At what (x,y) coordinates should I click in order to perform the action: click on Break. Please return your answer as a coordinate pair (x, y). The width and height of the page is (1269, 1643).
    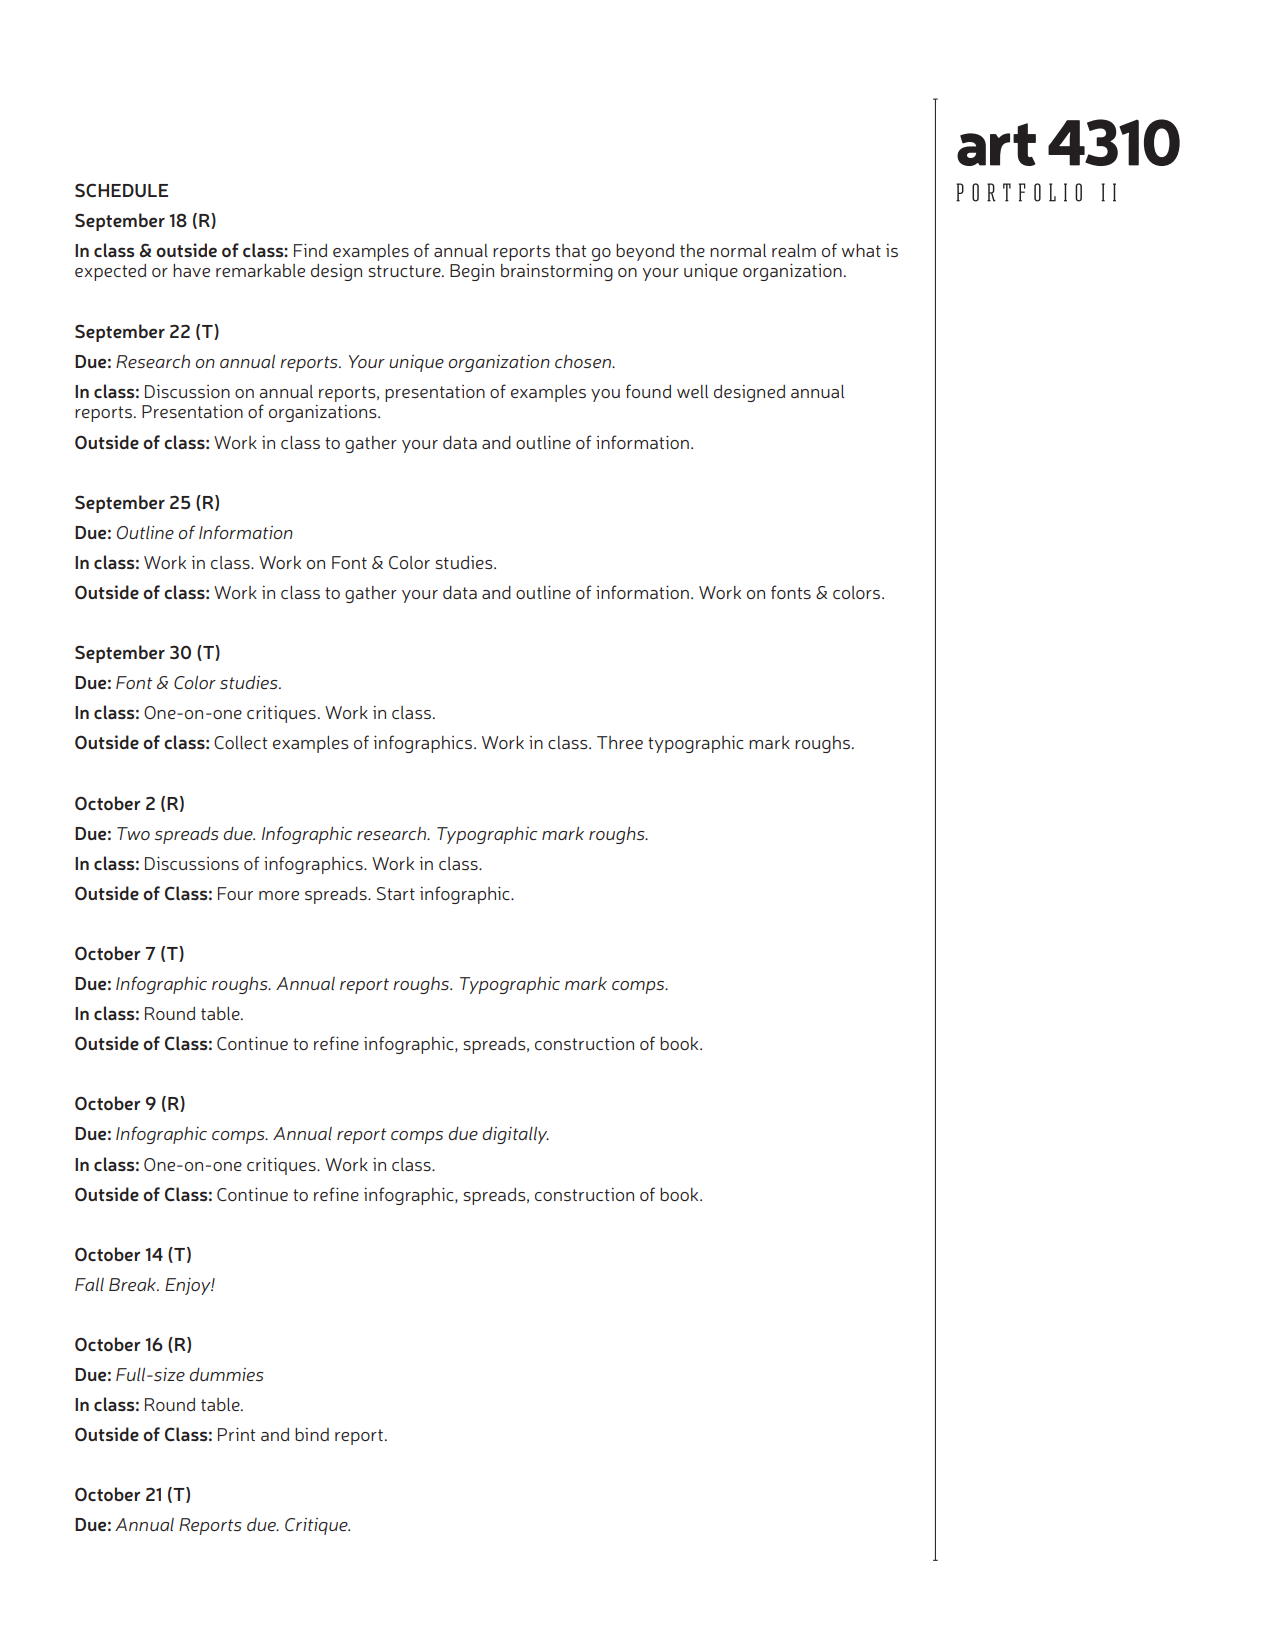
    Looking at the image, I should click on (134, 1284).
